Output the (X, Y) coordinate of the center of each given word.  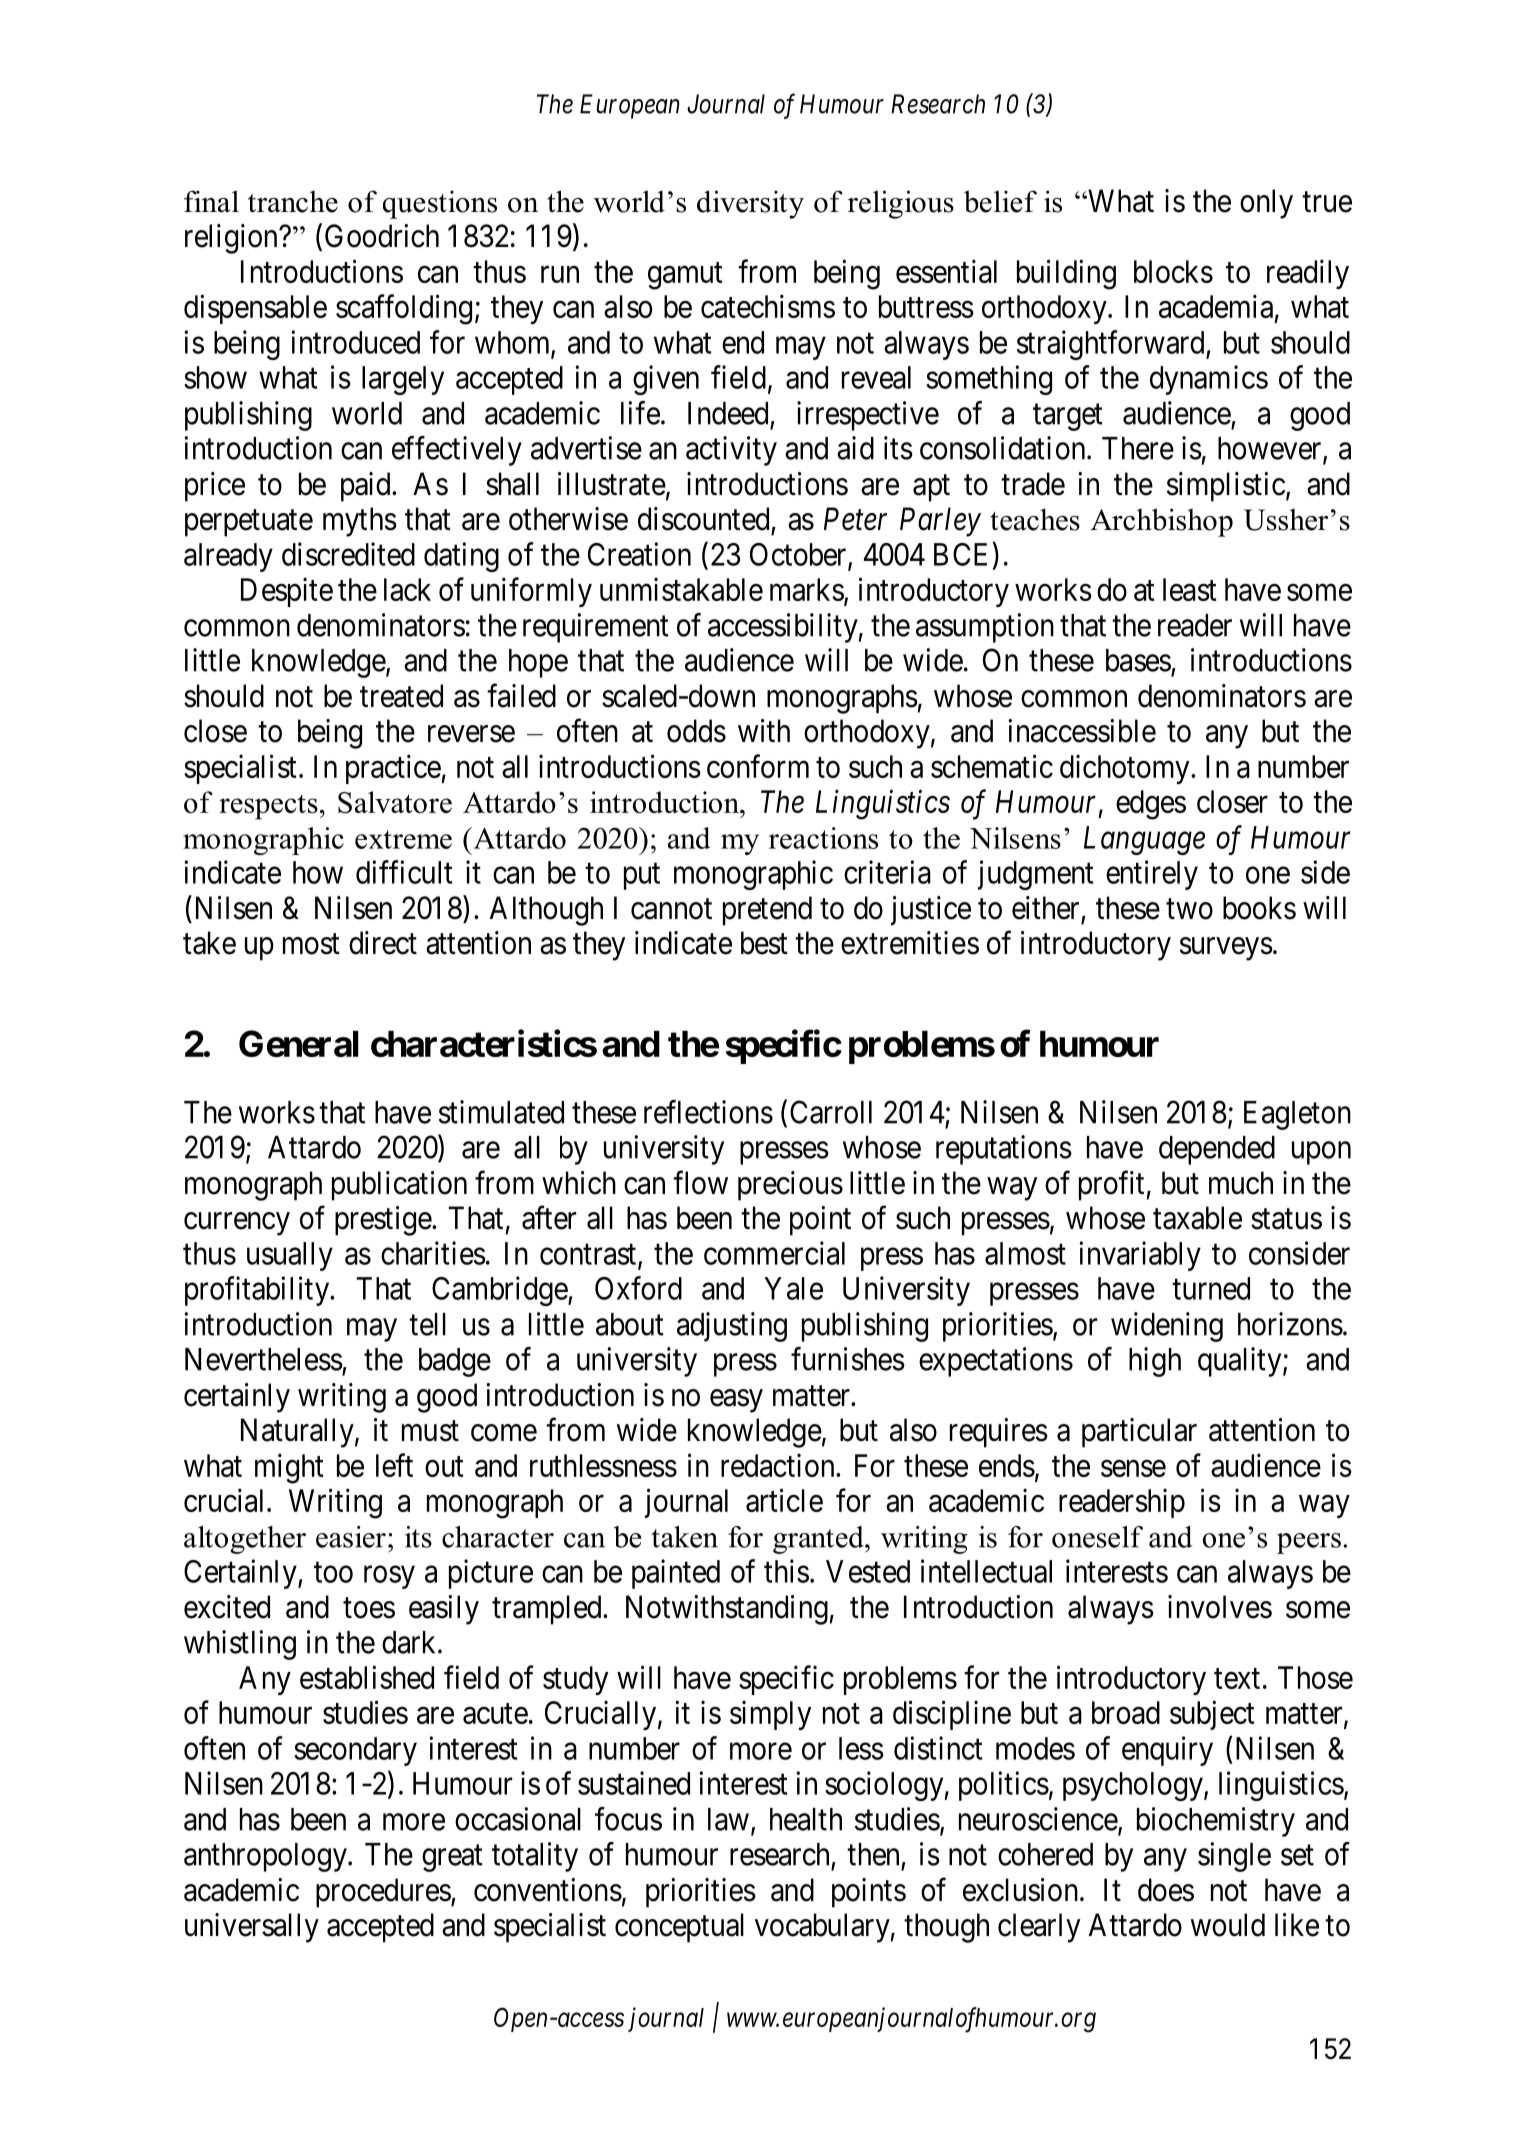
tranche (293, 201)
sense (1133, 1468)
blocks (1173, 271)
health (806, 1819)
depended (1217, 1150)
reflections (708, 1112)
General (298, 1043)
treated (401, 696)
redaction (779, 1465)
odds (696, 731)
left (394, 1465)
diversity (750, 204)
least (1190, 589)
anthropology (266, 1857)
